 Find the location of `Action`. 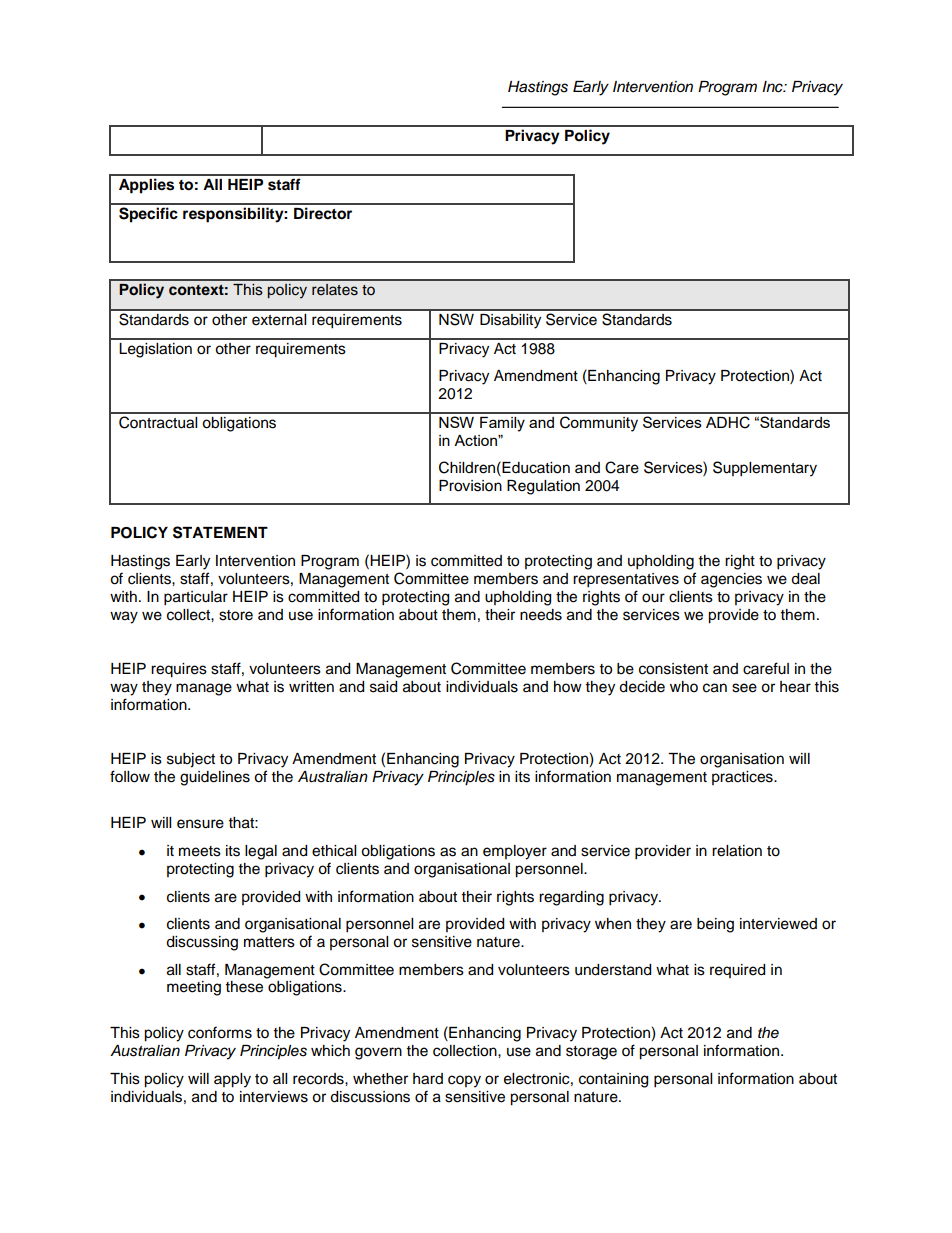

Action is located at coordinates (476, 440).
